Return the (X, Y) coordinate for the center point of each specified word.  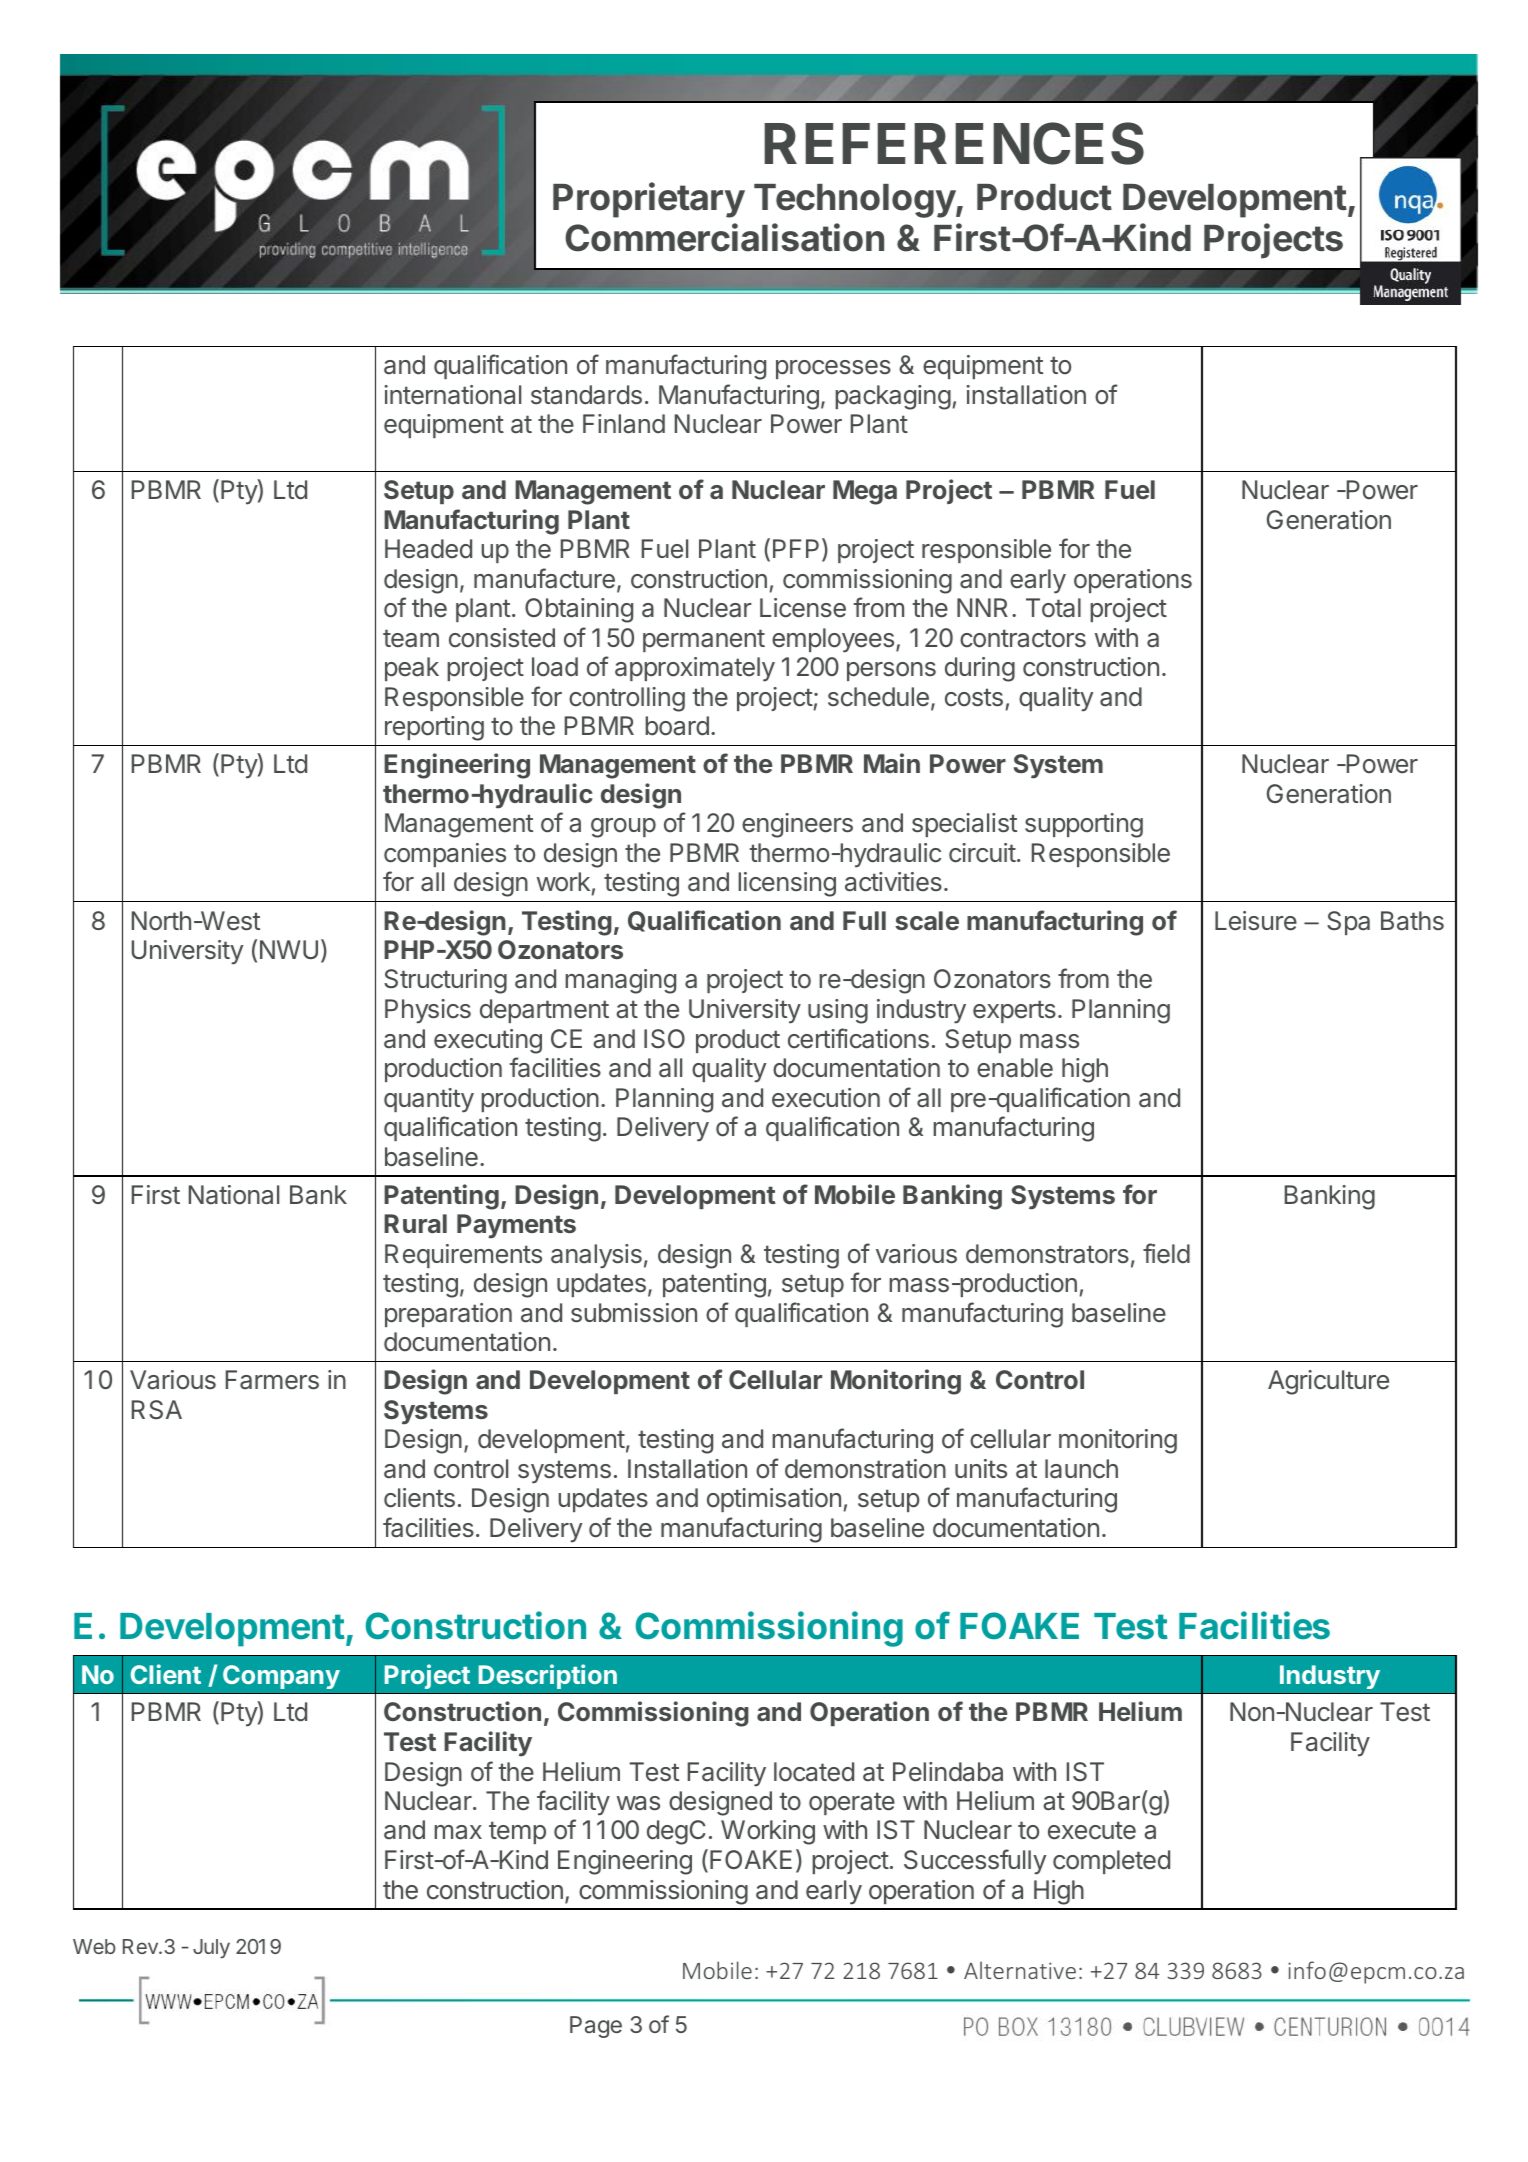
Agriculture (1328, 1382)
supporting (1084, 825)
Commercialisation (724, 237)
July (211, 1949)
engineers (797, 825)
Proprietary (649, 200)
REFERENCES (954, 143)
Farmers (272, 1380)
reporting (434, 728)
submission (634, 1313)
